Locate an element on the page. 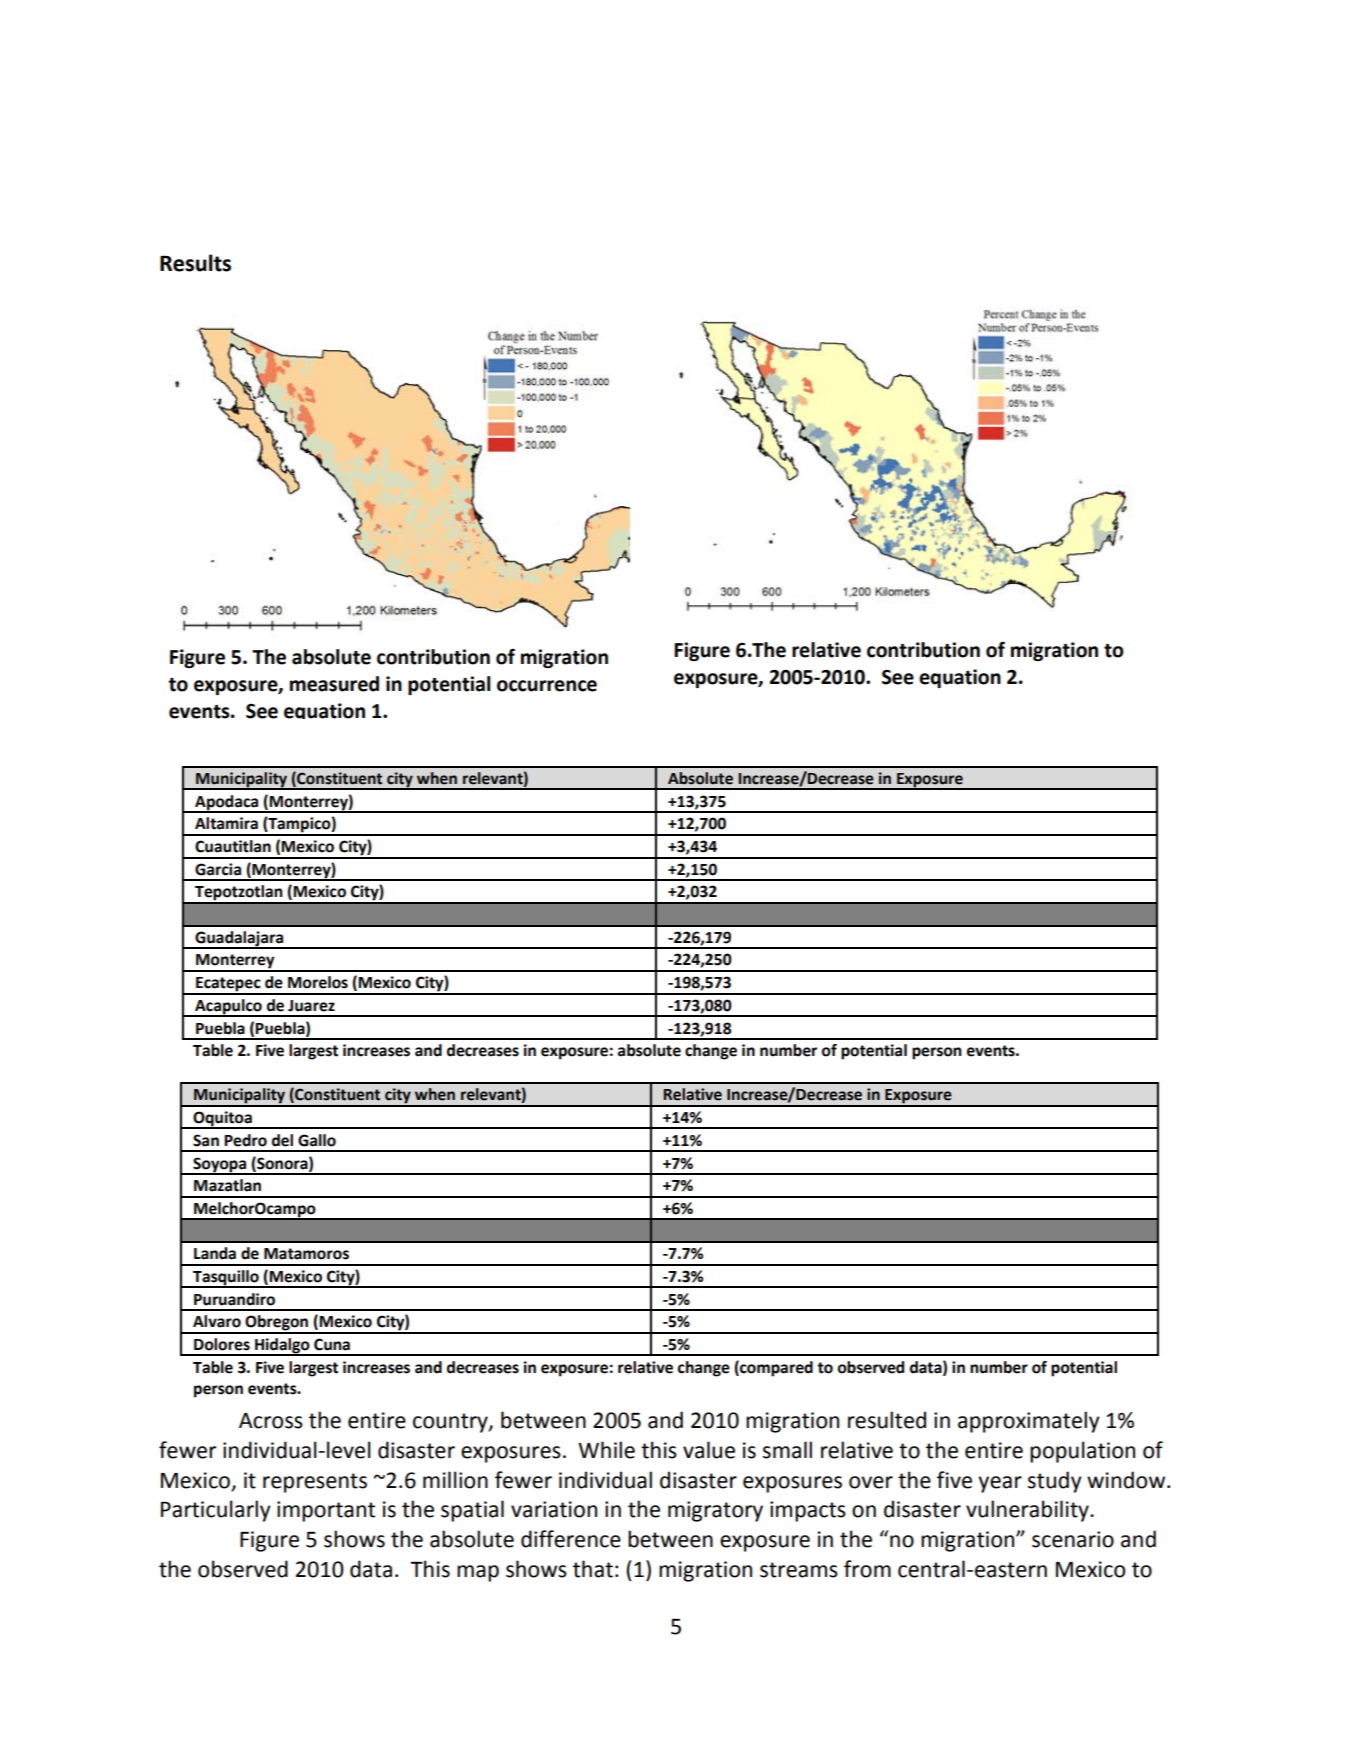  occurrence is located at coordinates (547, 686).
